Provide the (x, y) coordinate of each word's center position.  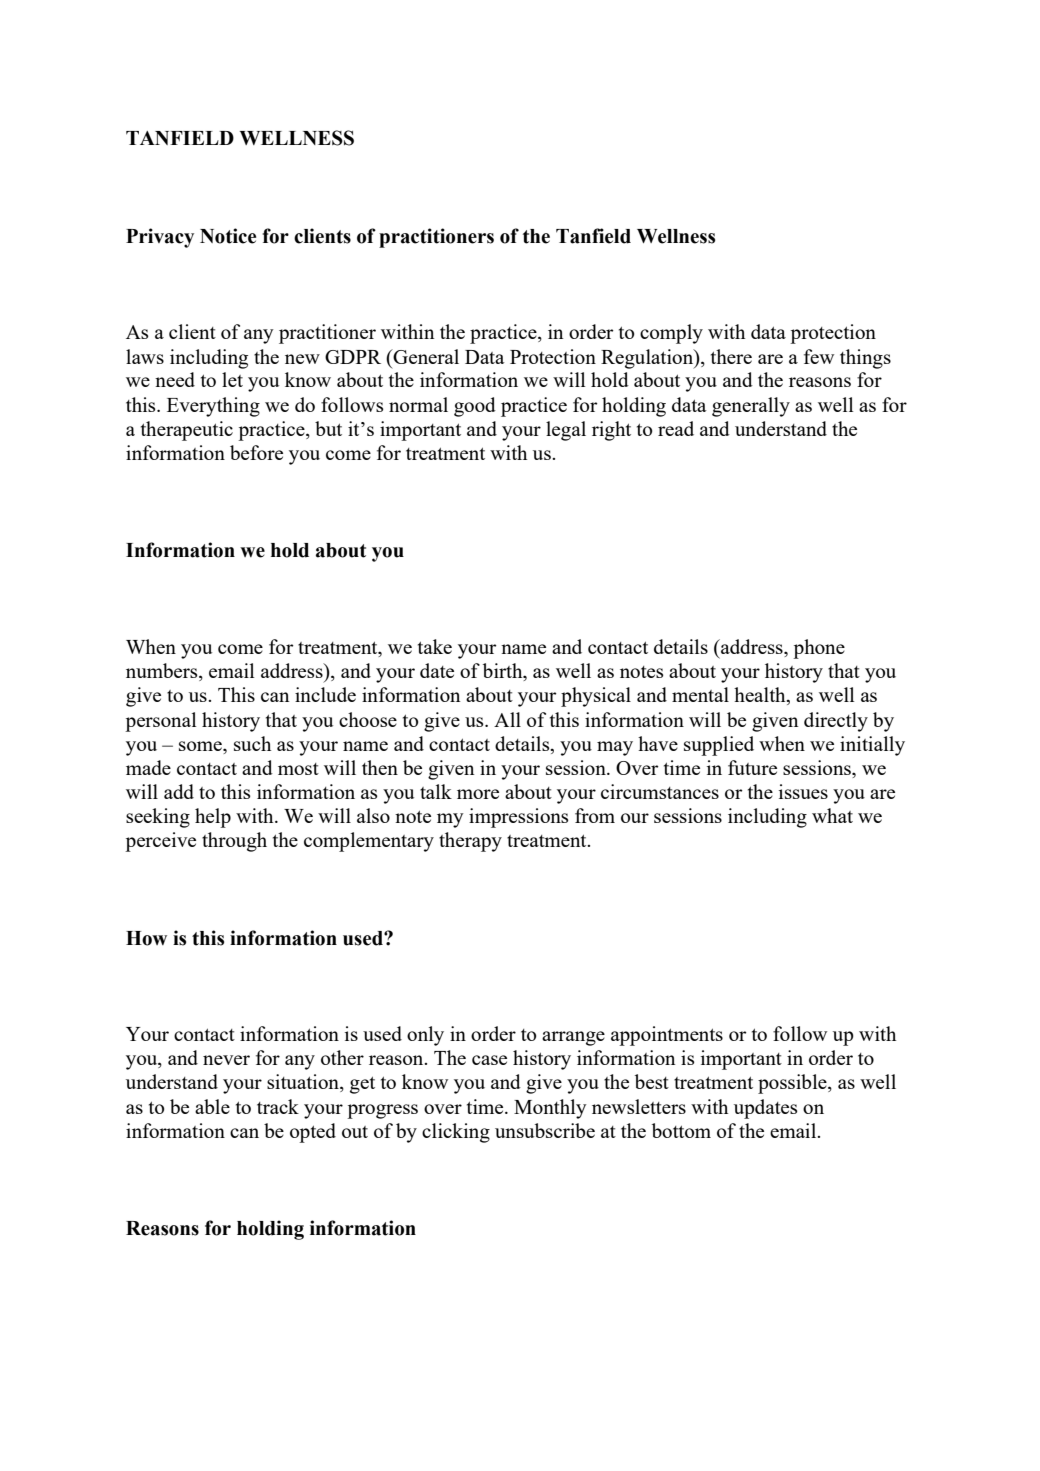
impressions (518, 818)
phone (819, 649)
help (213, 818)
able (212, 1106)
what (832, 815)
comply (671, 334)
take (435, 646)
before (256, 452)
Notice (228, 236)
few (819, 356)
